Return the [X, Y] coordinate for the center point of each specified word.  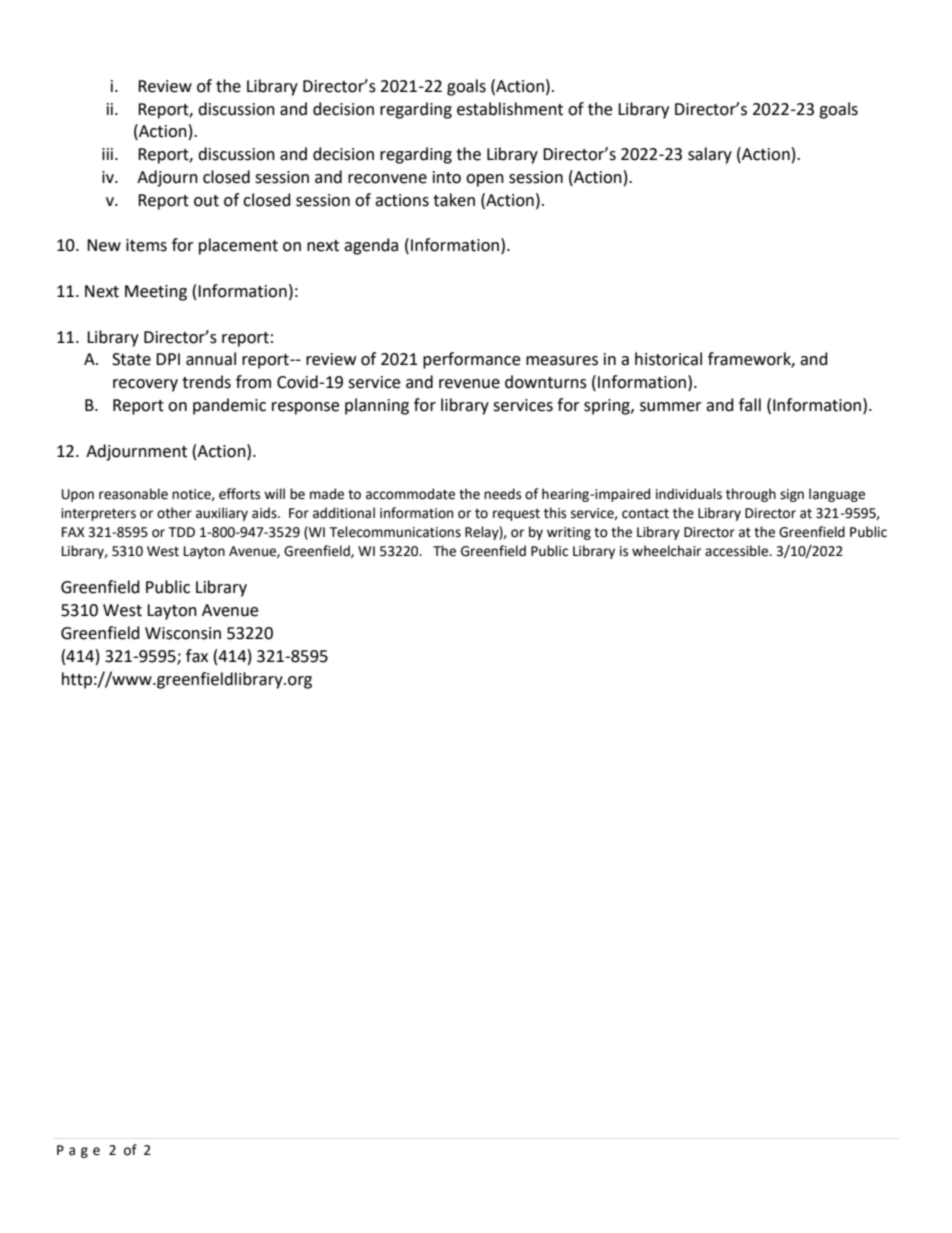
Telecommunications [395, 532]
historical [668, 359]
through [751, 495]
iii [109, 154]
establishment [510, 109]
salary [710, 155]
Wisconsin [183, 633]
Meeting [156, 293]
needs [502, 494]
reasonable [133, 494]
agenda [371, 246]
